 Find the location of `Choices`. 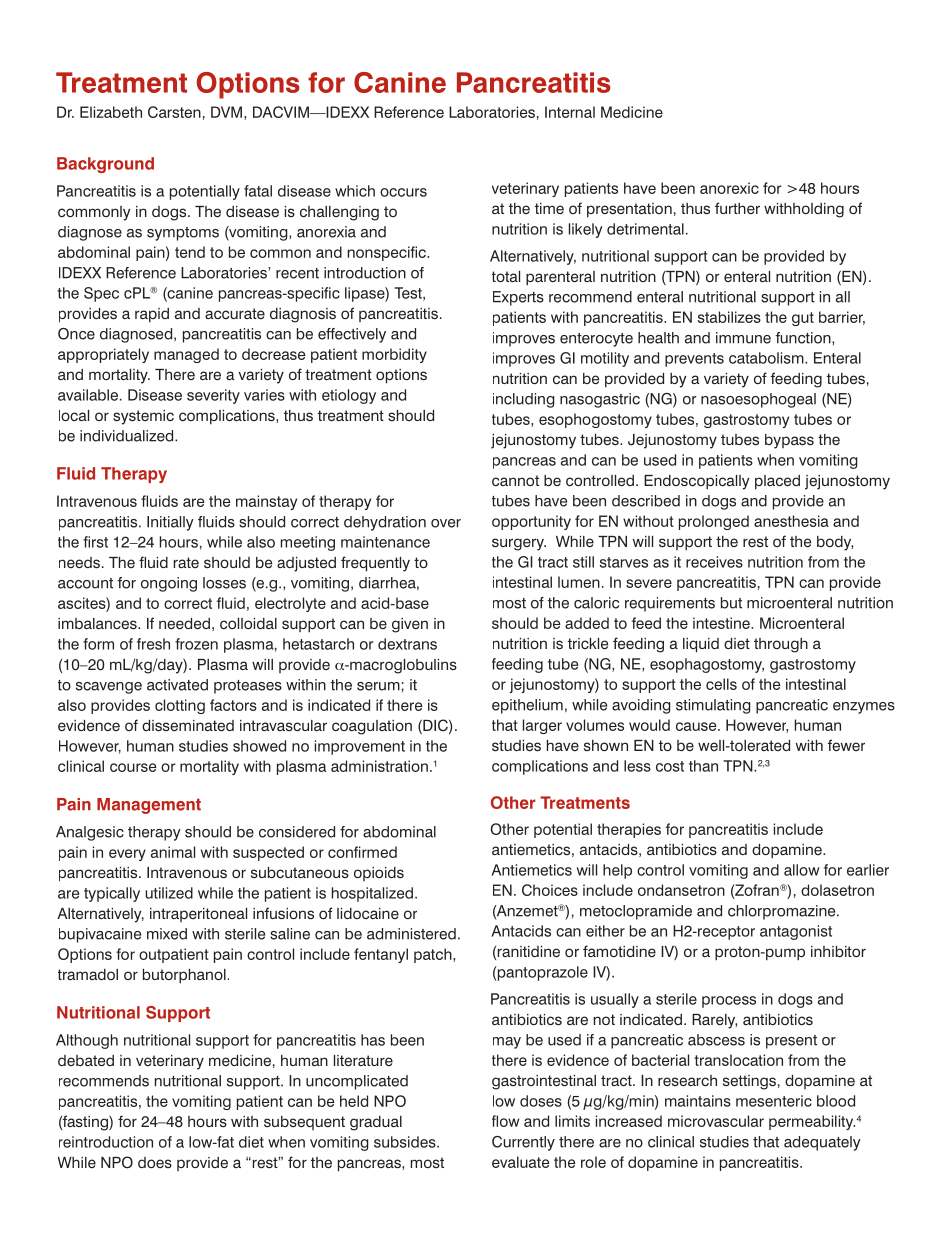

Choices is located at coordinates (550, 890).
